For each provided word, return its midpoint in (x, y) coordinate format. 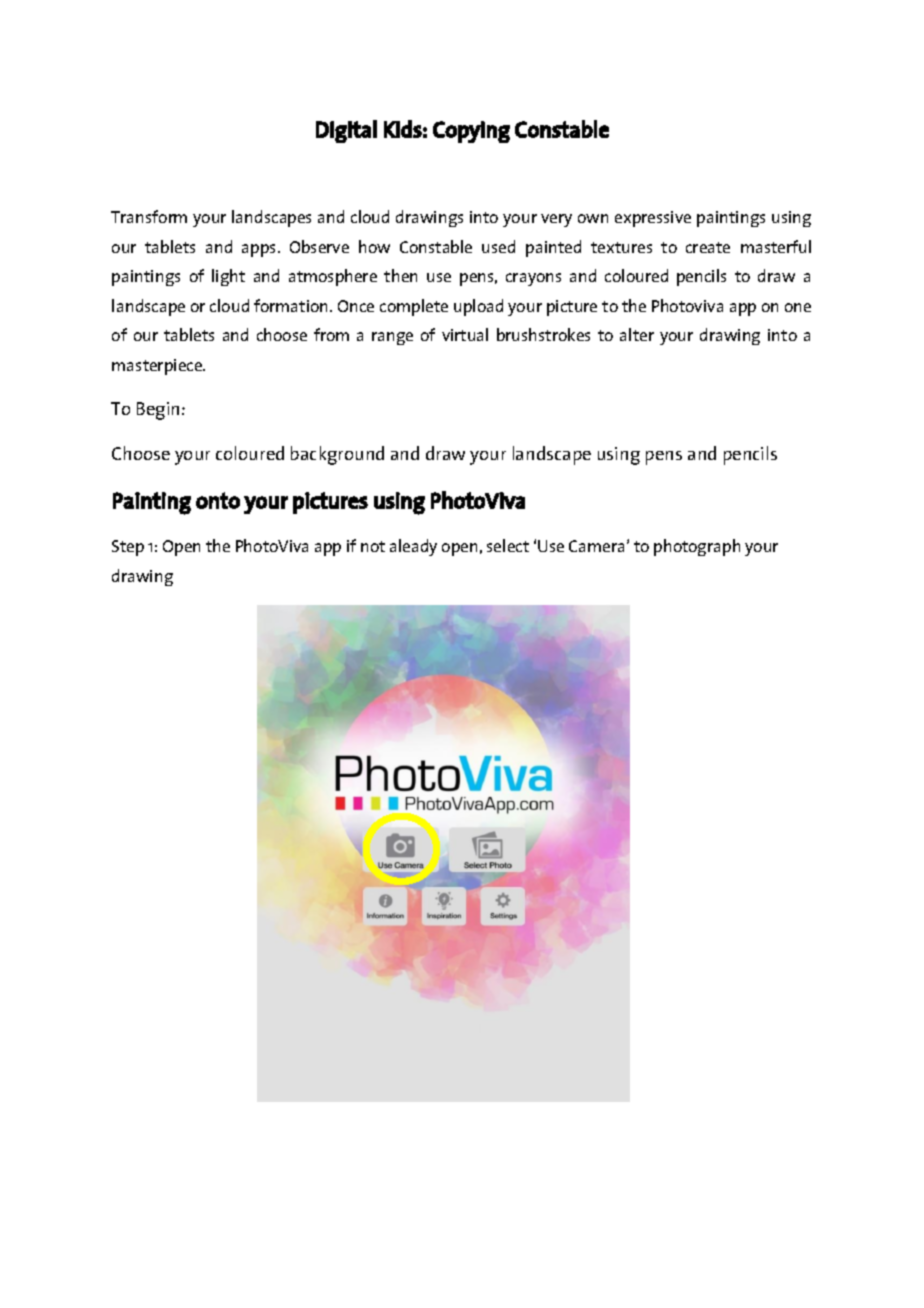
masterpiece (158, 367)
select (508, 545)
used (498, 246)
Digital (346, 131)
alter (637, 334)
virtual (465, 334)
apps (260, 250)
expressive (653, 219)
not (373, 546)
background (337, 455)
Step (128, 548)
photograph (697, 547)
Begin (160, 411)
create (708, 247)
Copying (471, 132)
